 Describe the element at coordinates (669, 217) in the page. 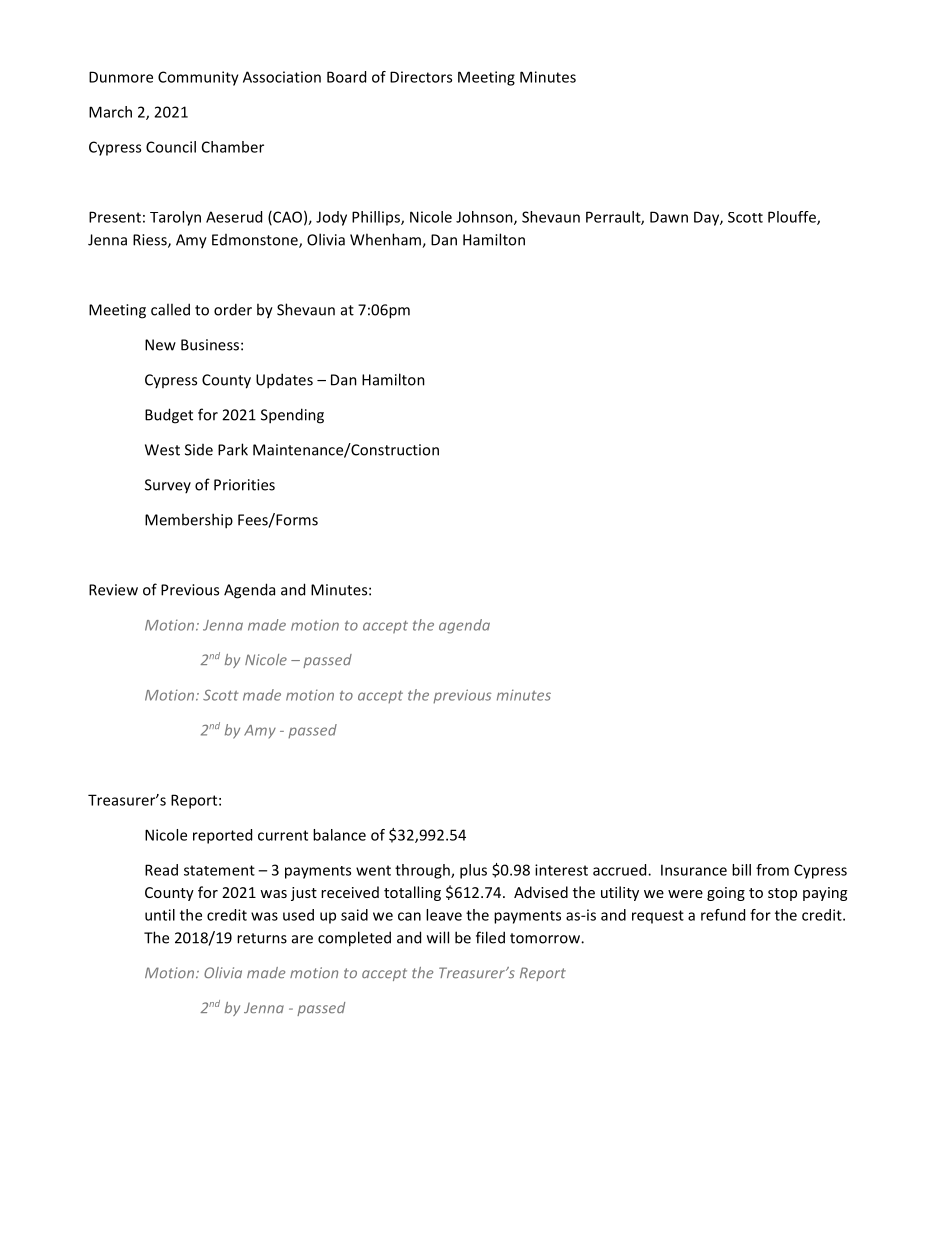

I see `Dawn` at that location.
